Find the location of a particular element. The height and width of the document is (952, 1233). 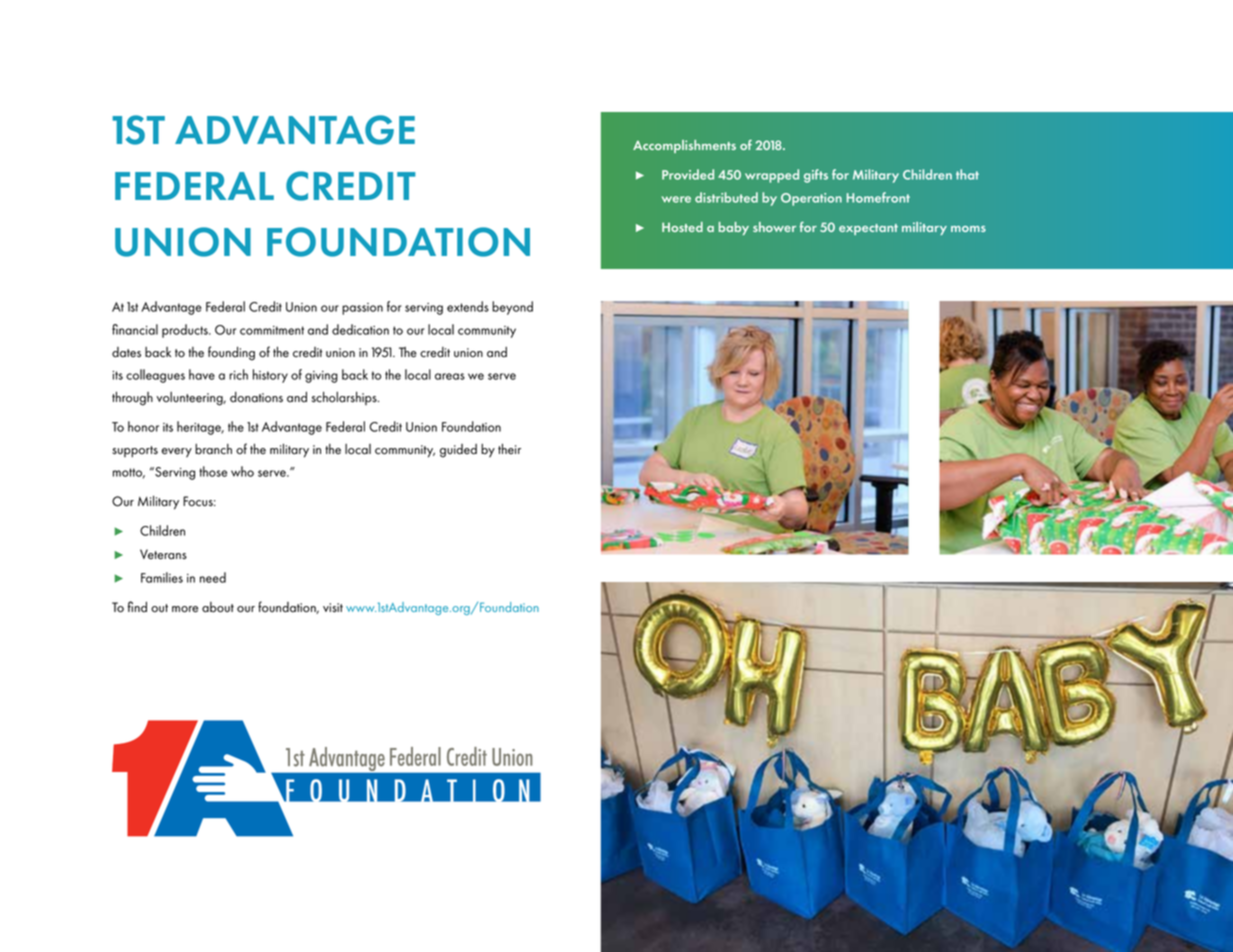

about is located at coordinates (218, 607).
